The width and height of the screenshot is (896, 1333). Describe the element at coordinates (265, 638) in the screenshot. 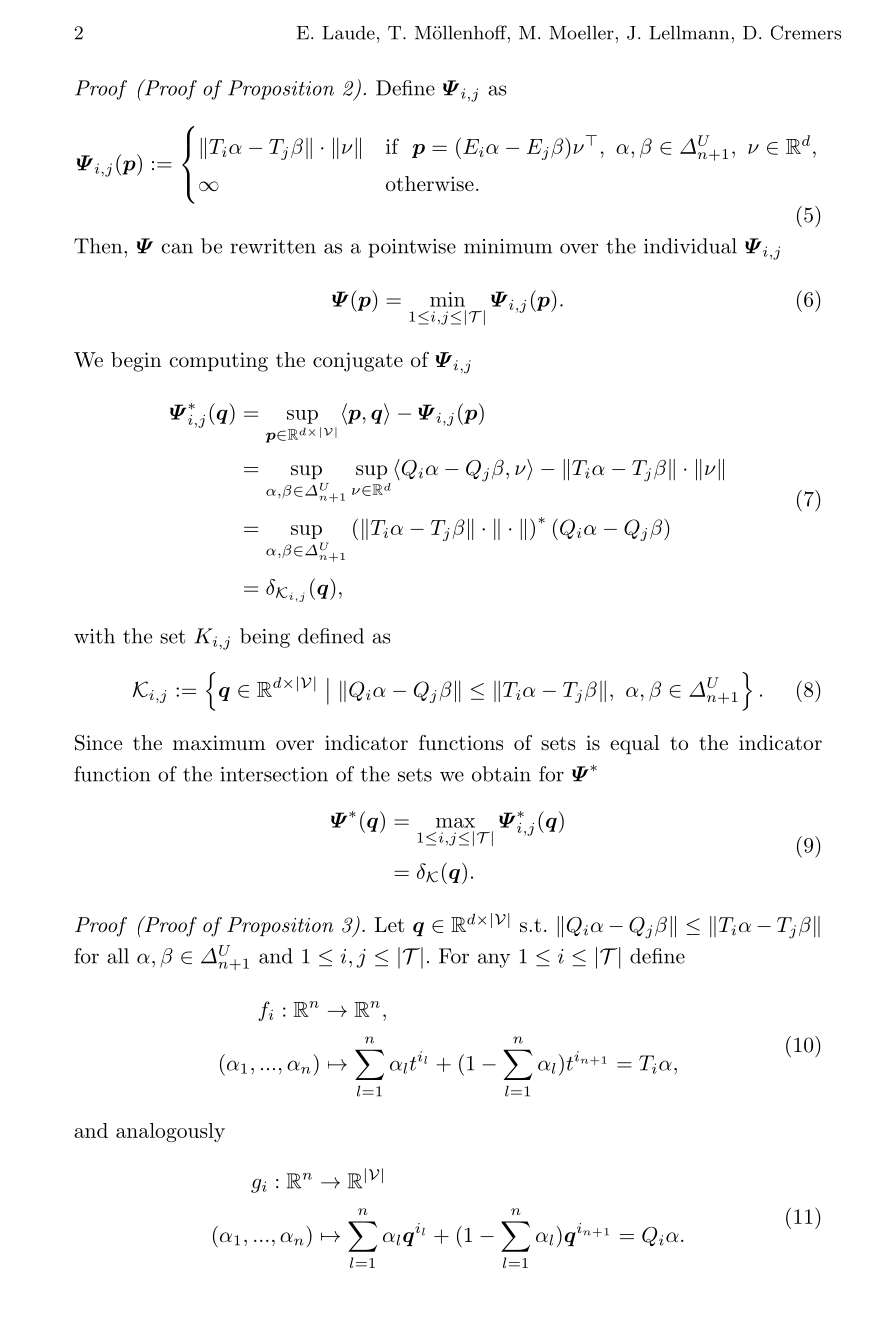

I see `being` at that location.
